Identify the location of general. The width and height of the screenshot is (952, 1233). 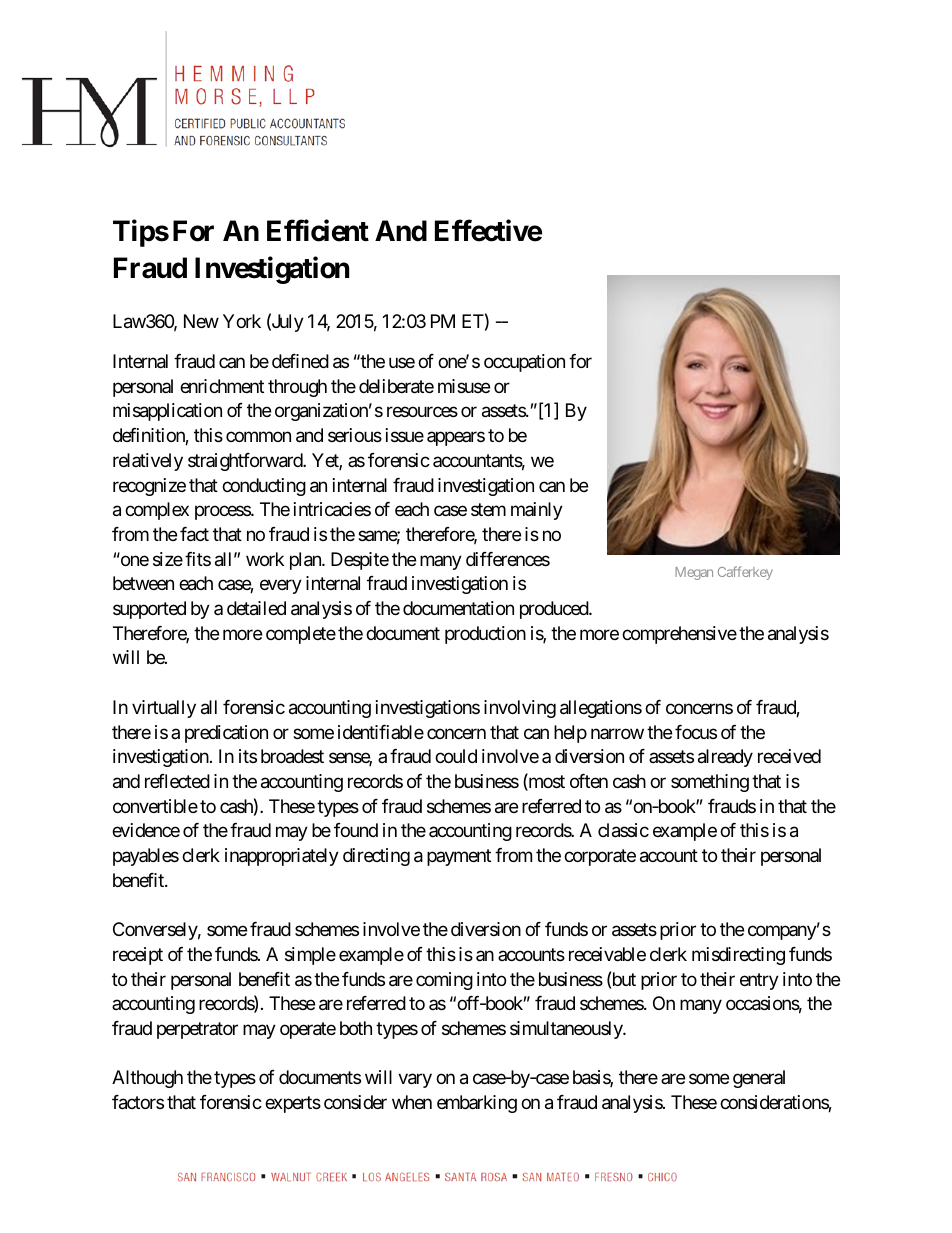
(759, 1079).
